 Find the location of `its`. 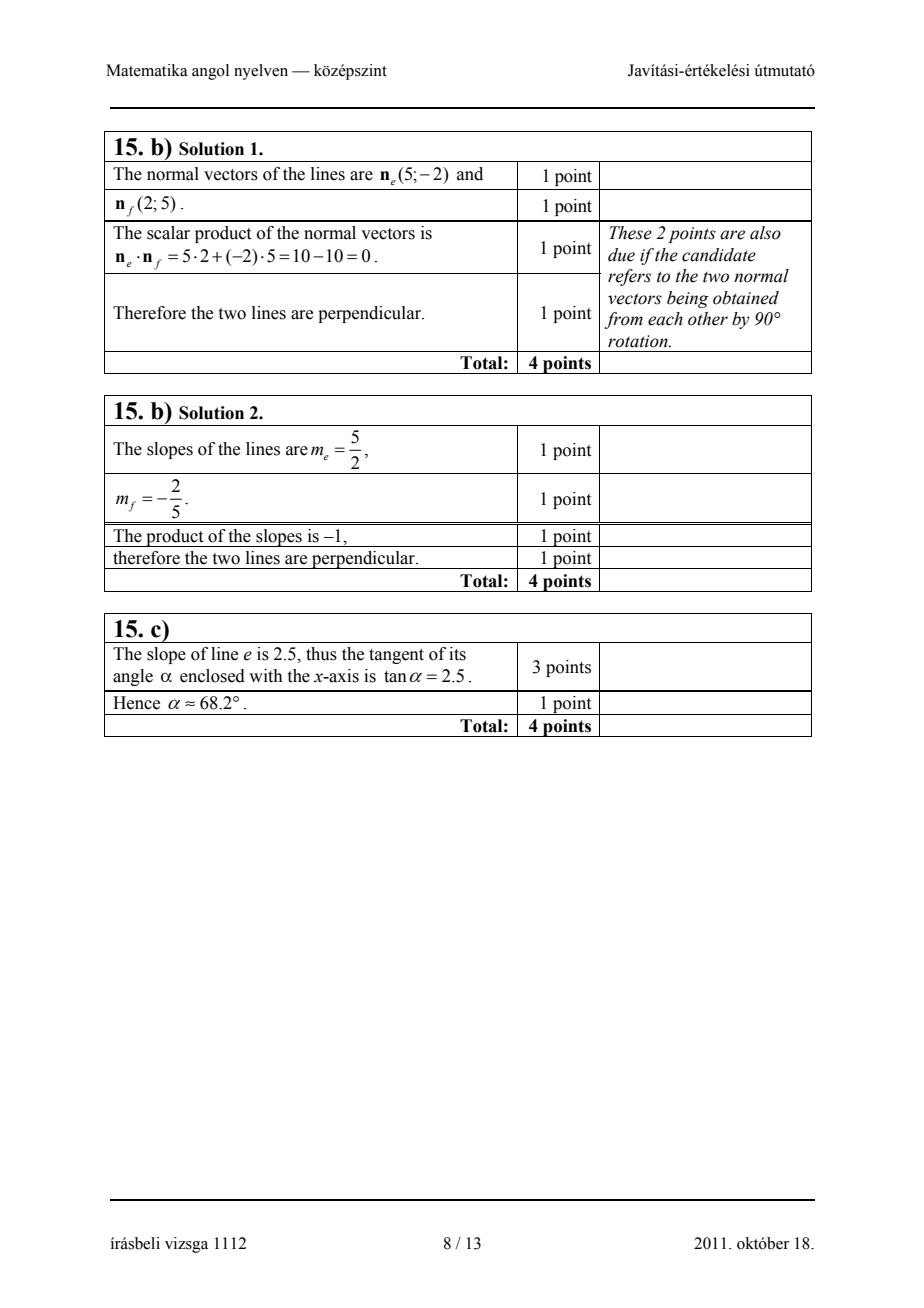

its is located at coordinates (457, 654).
